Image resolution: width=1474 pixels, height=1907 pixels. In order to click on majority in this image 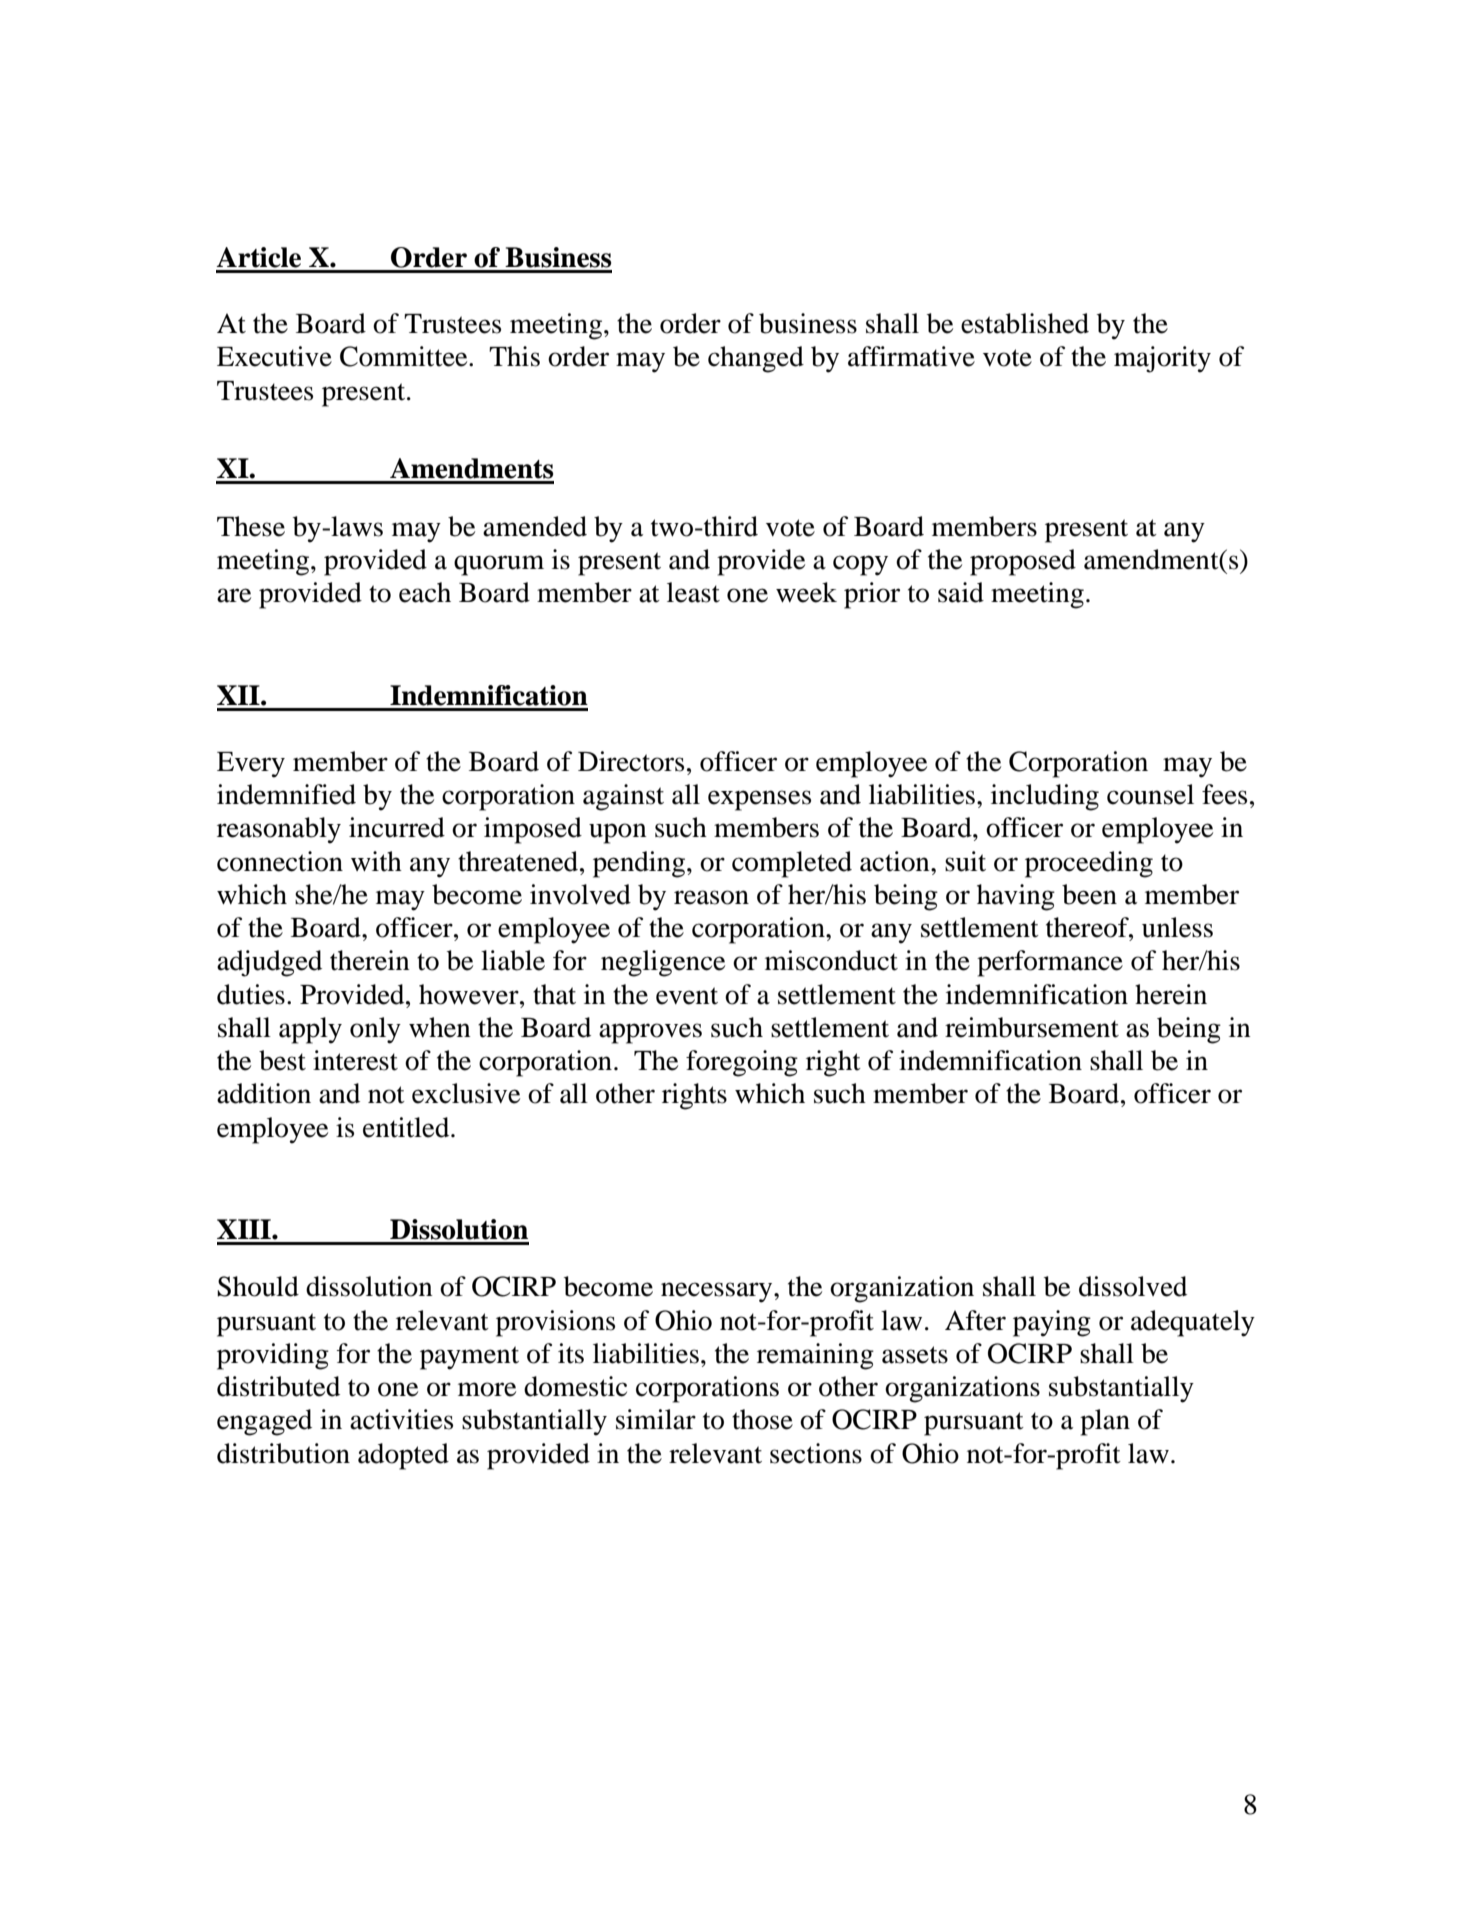, I will do `click(1162, 359)`.
